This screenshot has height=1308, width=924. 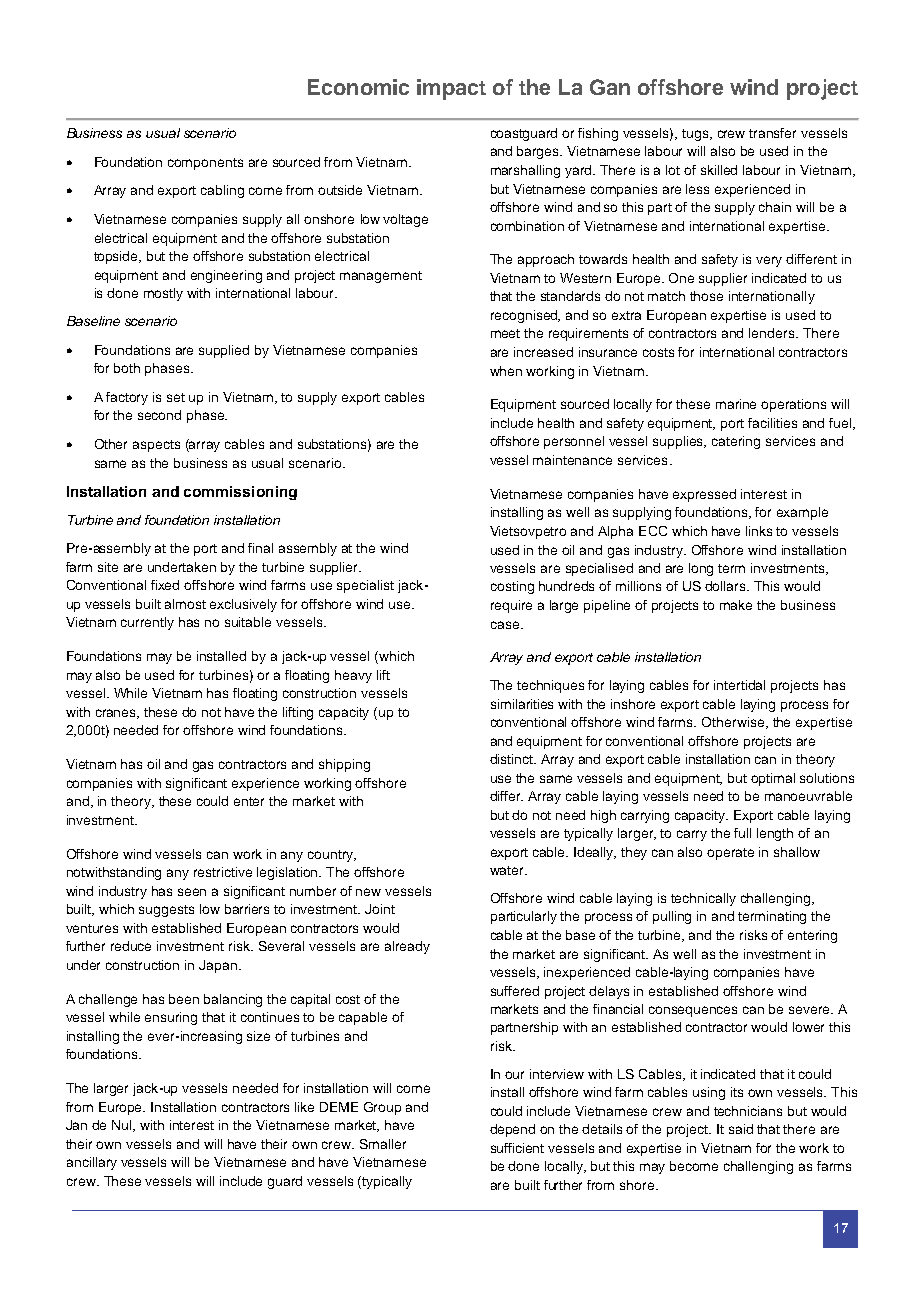 What do you see at coordinates (123, 1126) in the screenshot?
I see `Nul` at bounding box center [123, 1126].
